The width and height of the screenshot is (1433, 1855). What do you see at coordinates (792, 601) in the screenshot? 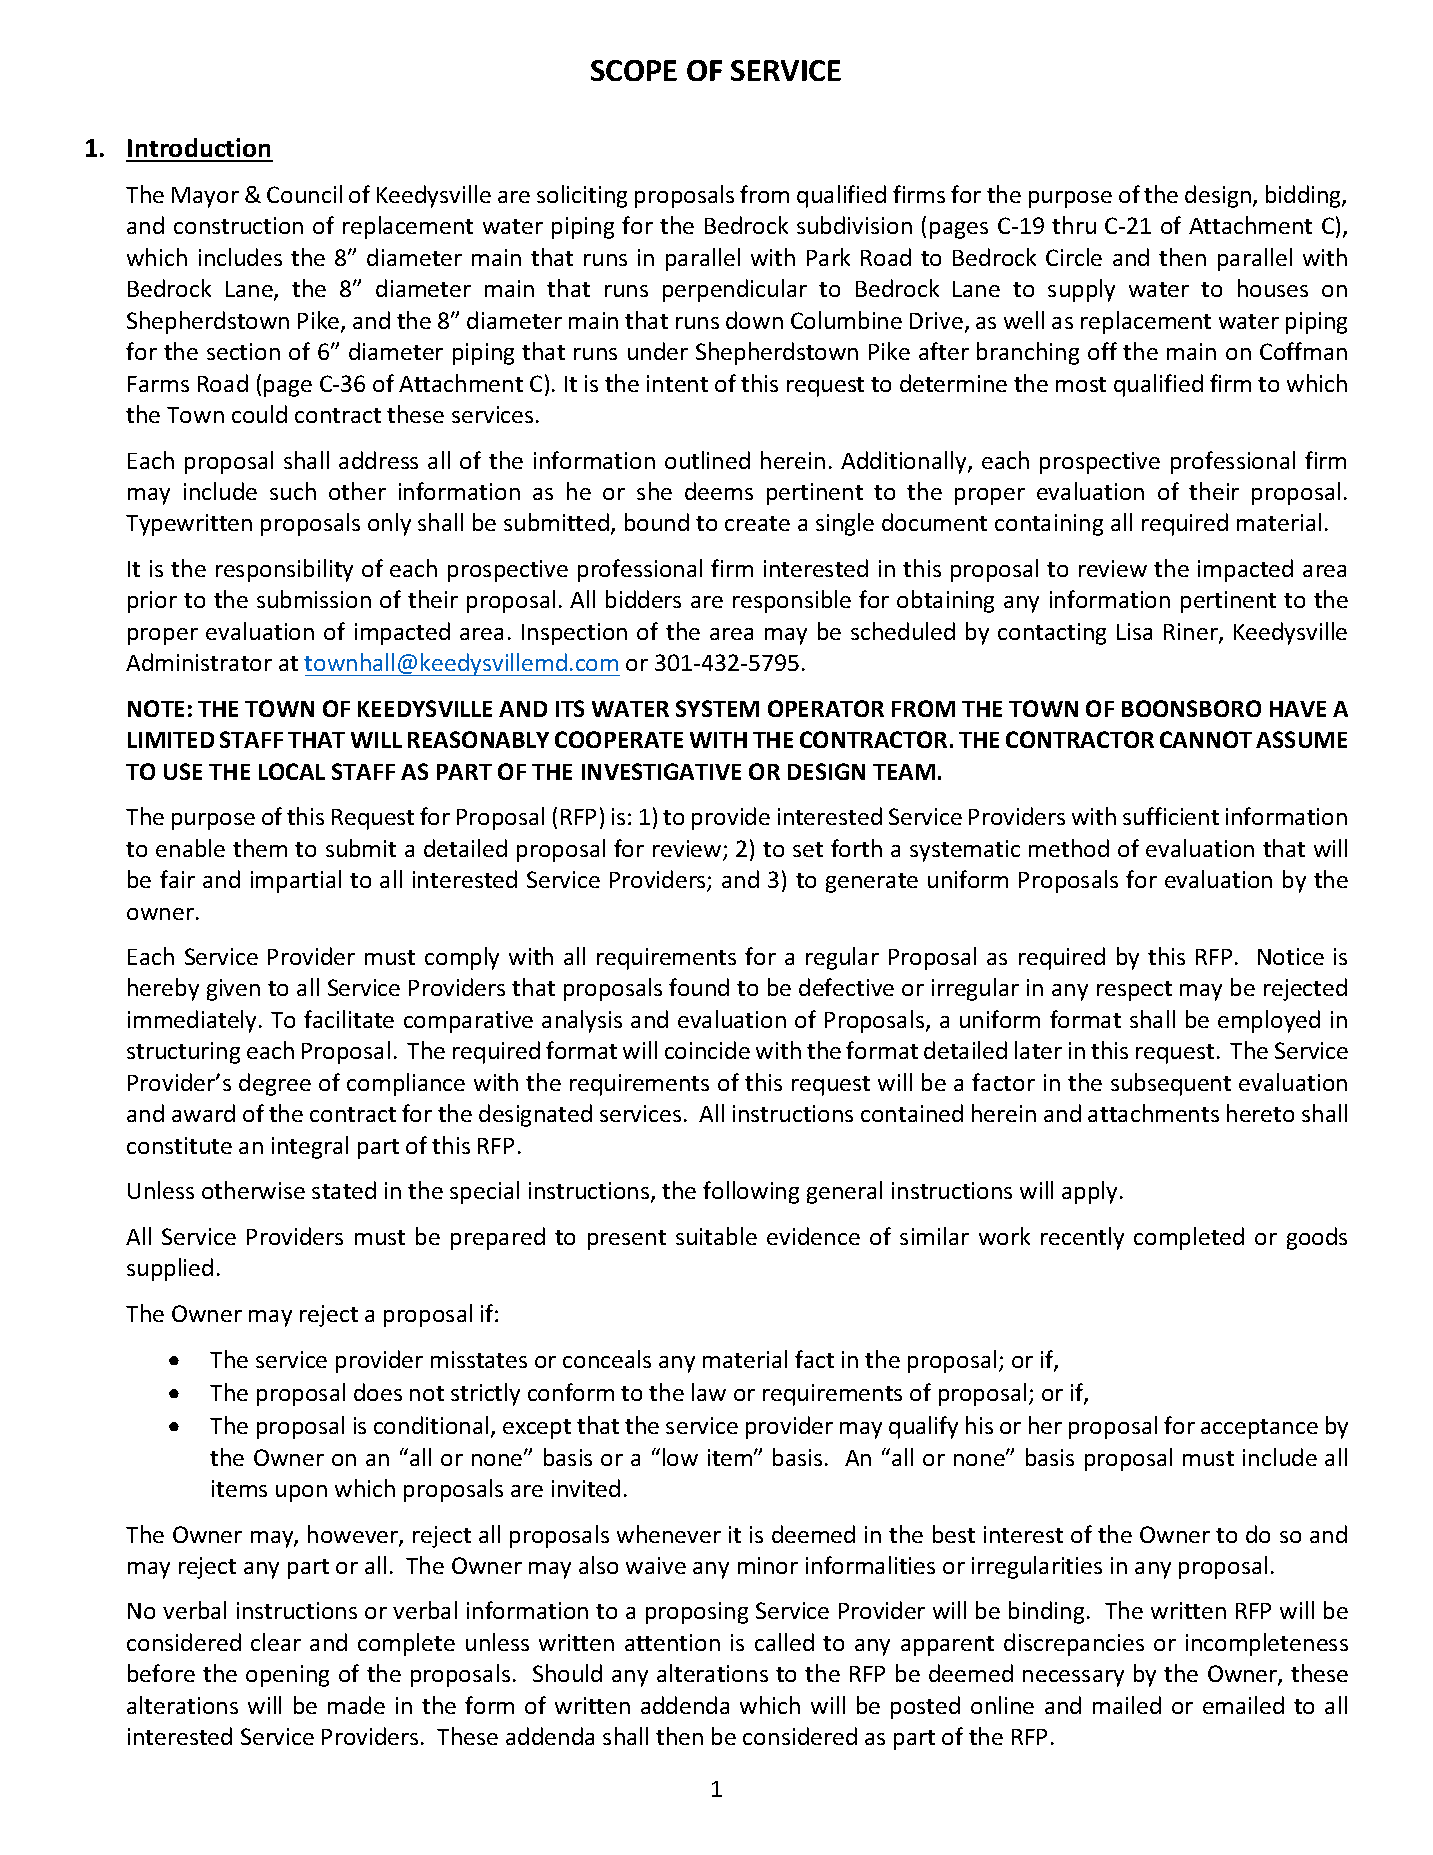
I see `responsible` at bounding box center [792, 601].
